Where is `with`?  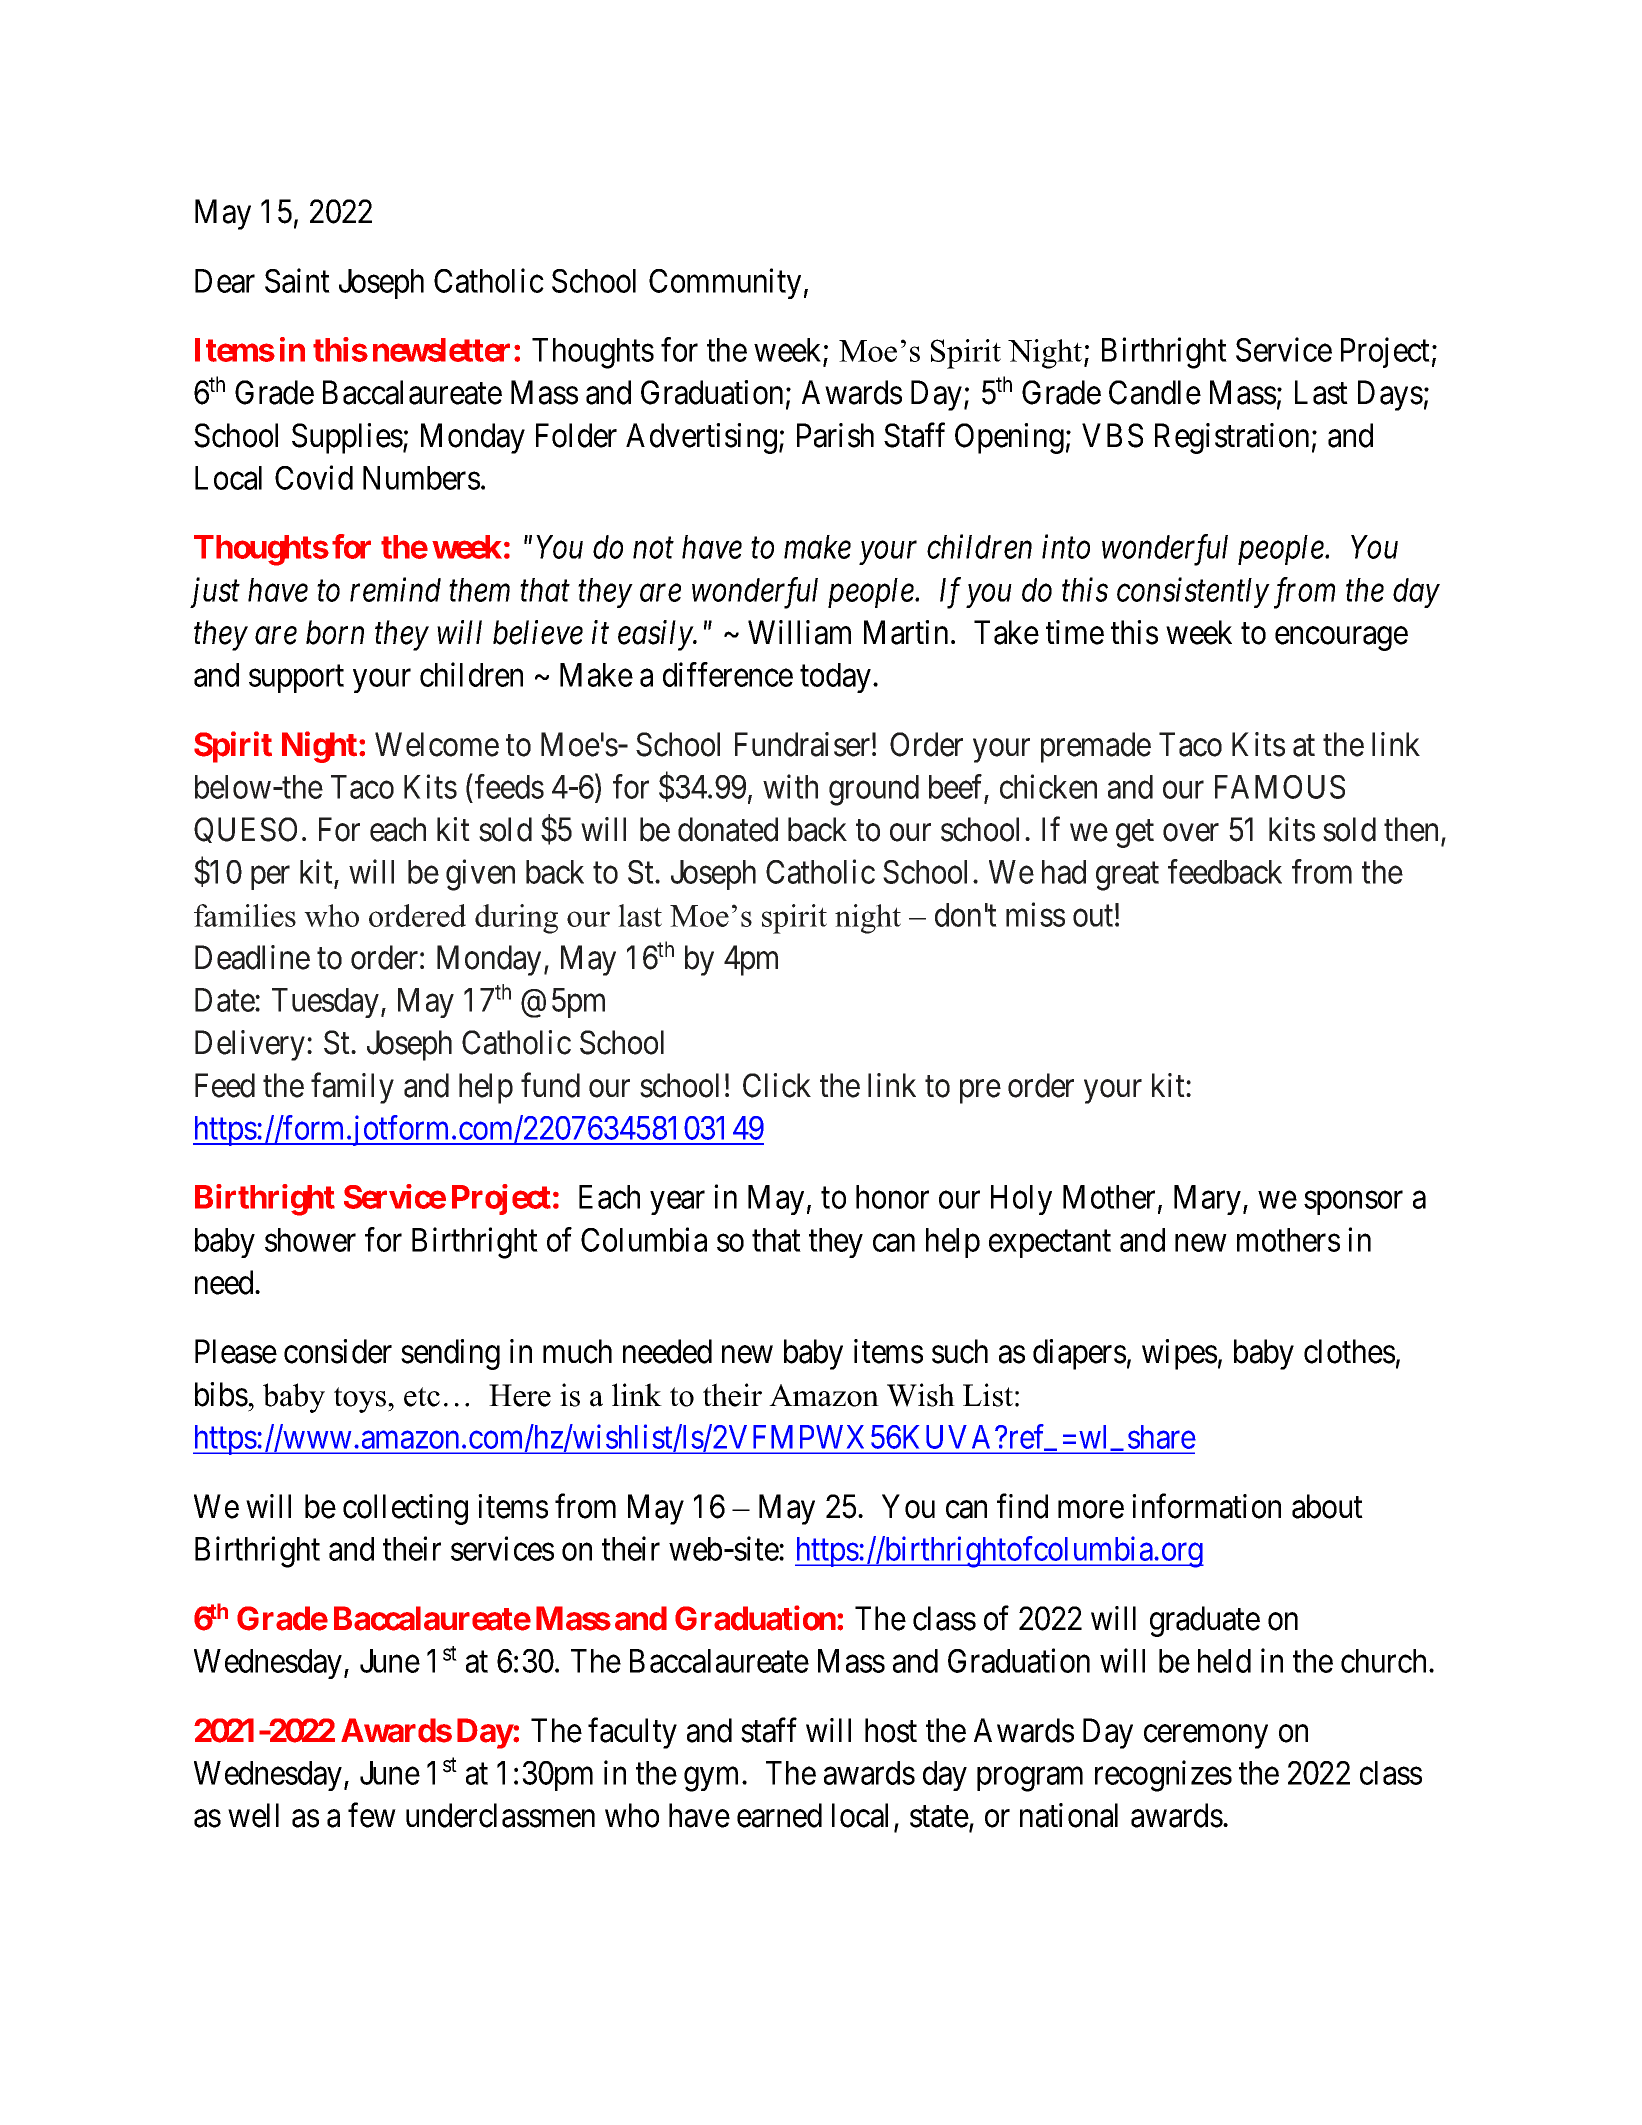 with is located at coordinates (790, 786).
